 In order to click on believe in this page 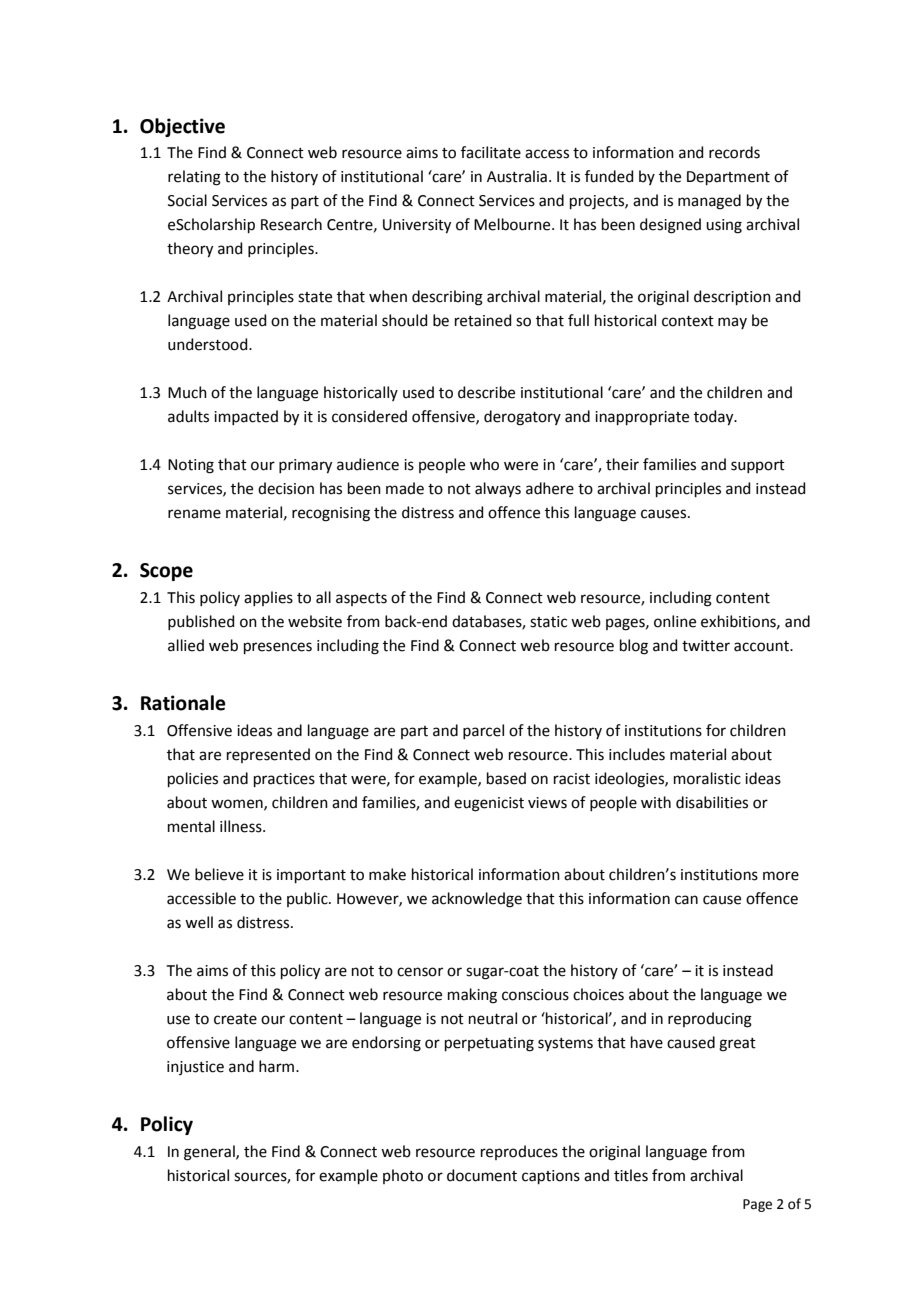, I will do `click(219, 874)`.
